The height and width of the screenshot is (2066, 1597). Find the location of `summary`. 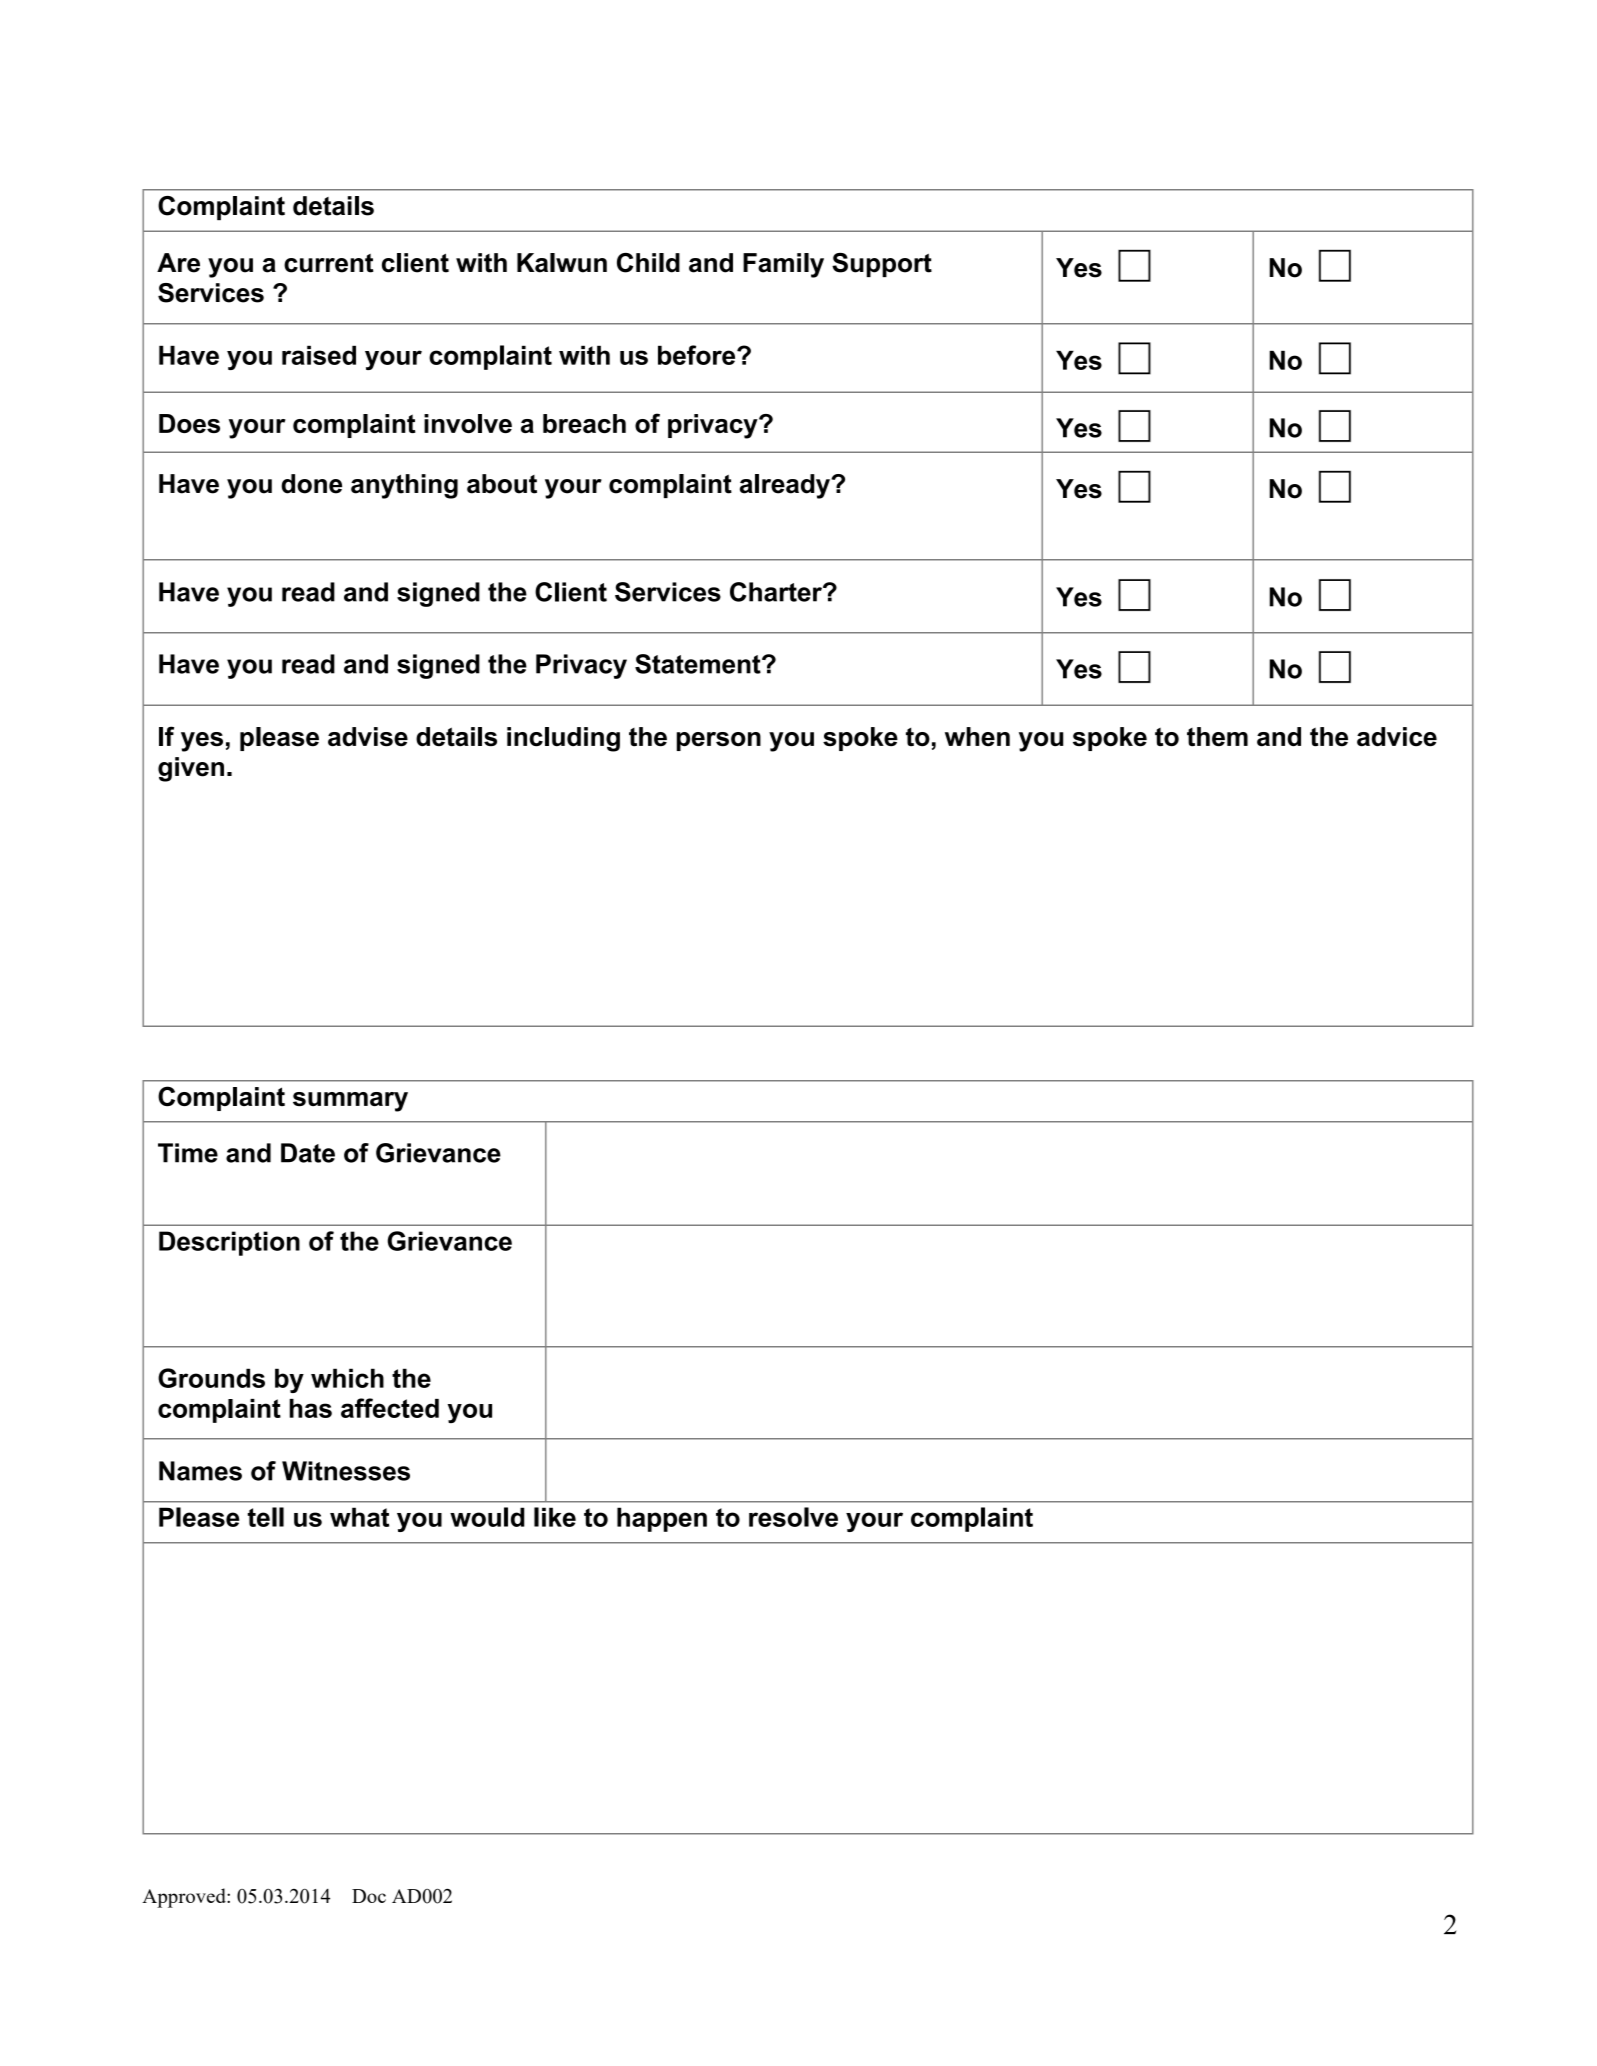

summary is located at coordinates (350, 1102).
